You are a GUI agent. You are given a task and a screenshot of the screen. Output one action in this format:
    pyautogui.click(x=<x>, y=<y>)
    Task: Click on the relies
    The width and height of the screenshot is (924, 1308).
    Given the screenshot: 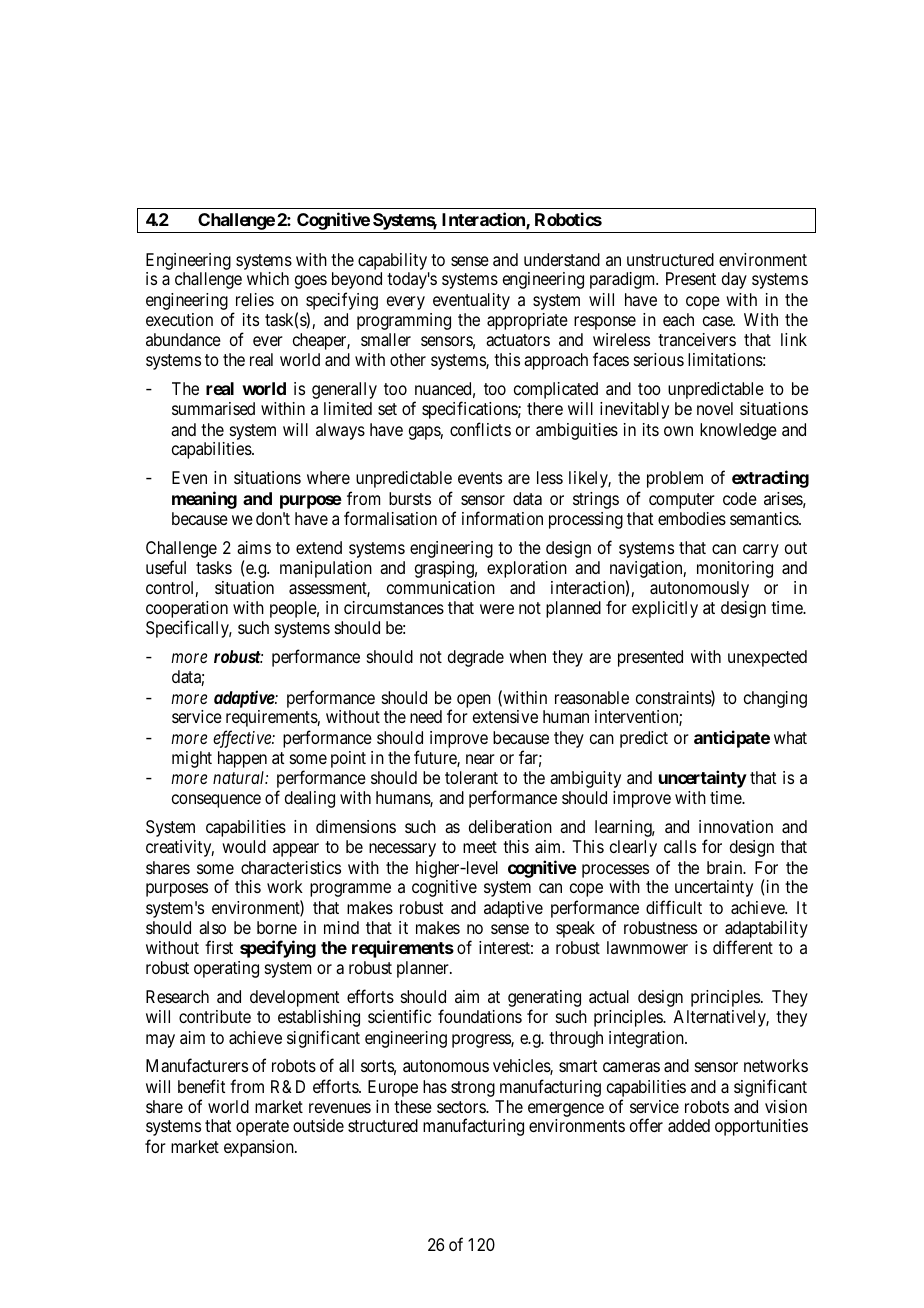 What is the action you would take?
    pyautogui.click(x=255, y=299)
